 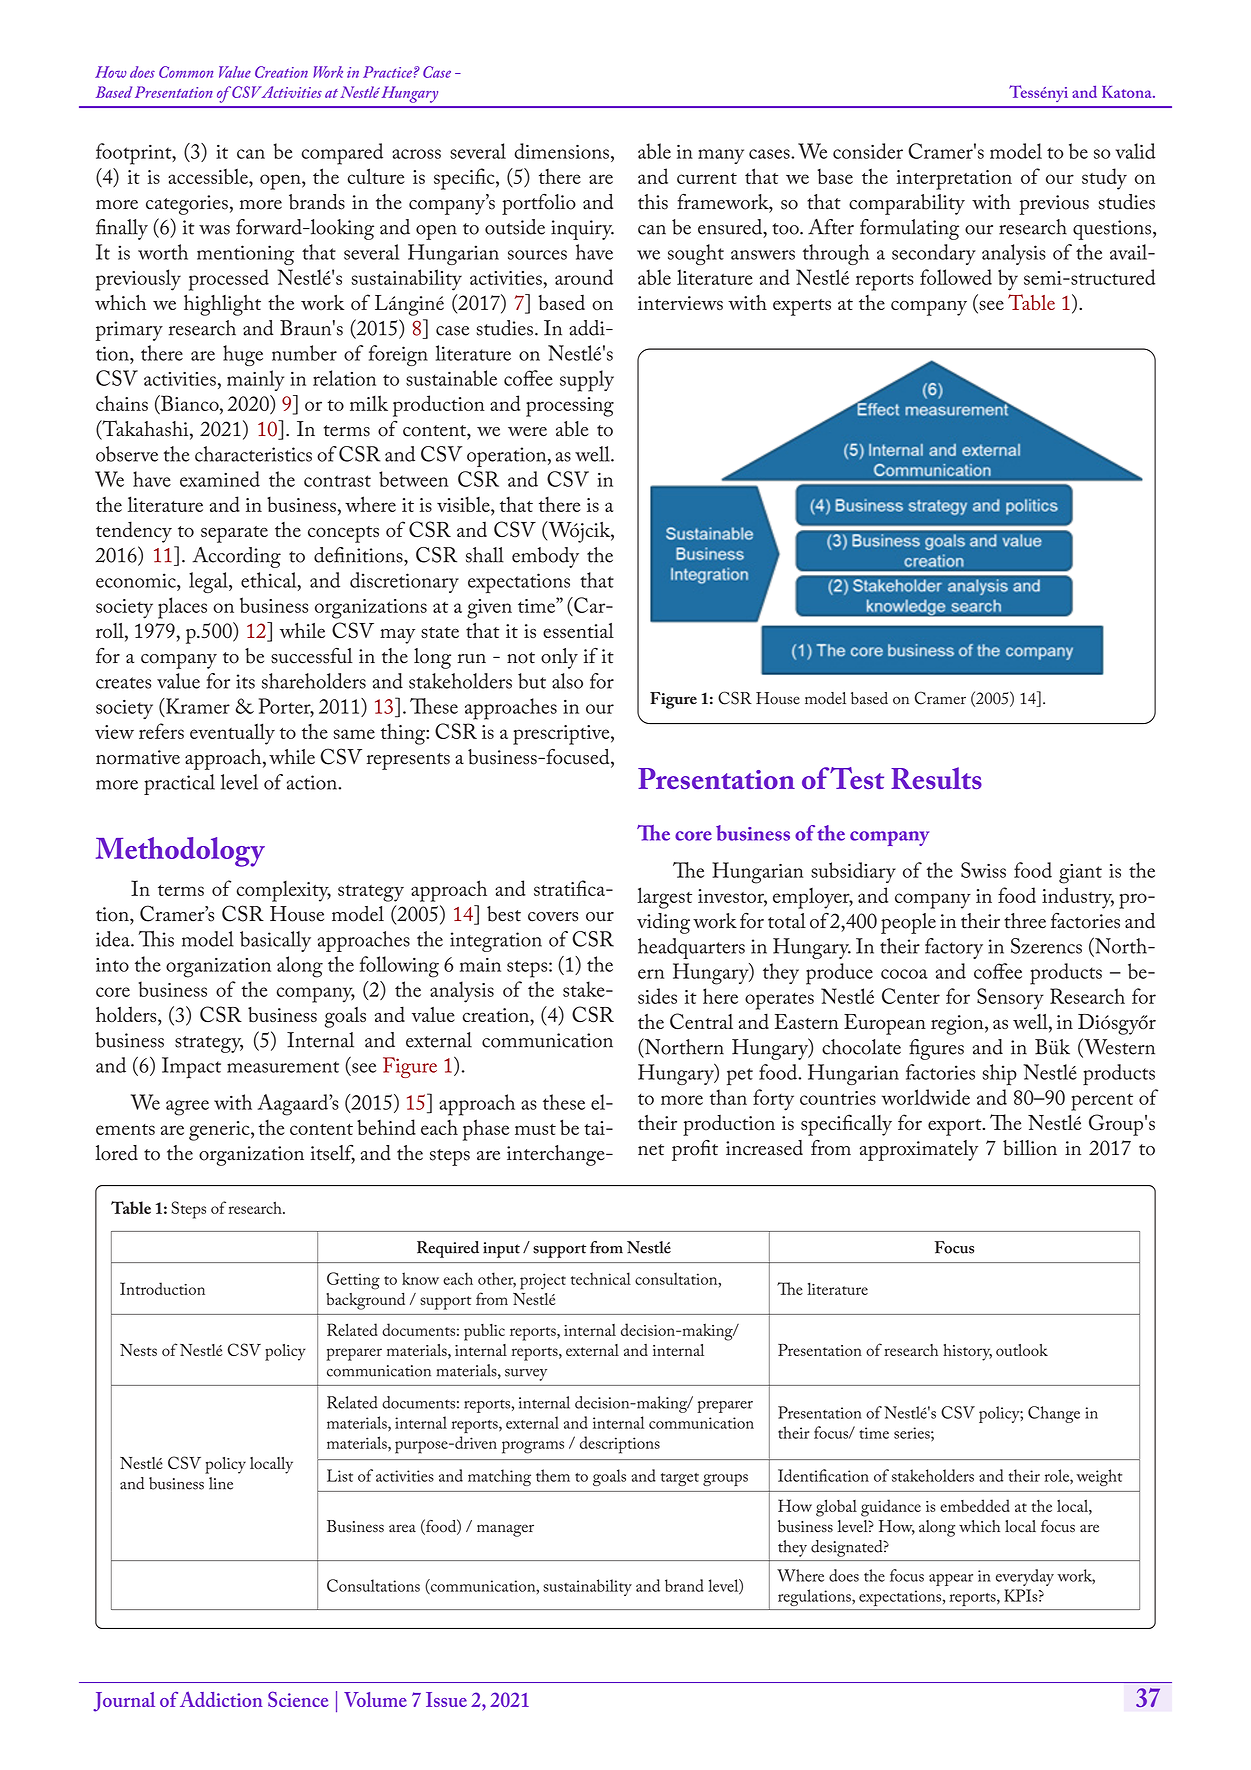 What do you see at coordinates (570, 407) in the page?
I see `processing` at bounding box center [570, 407].
